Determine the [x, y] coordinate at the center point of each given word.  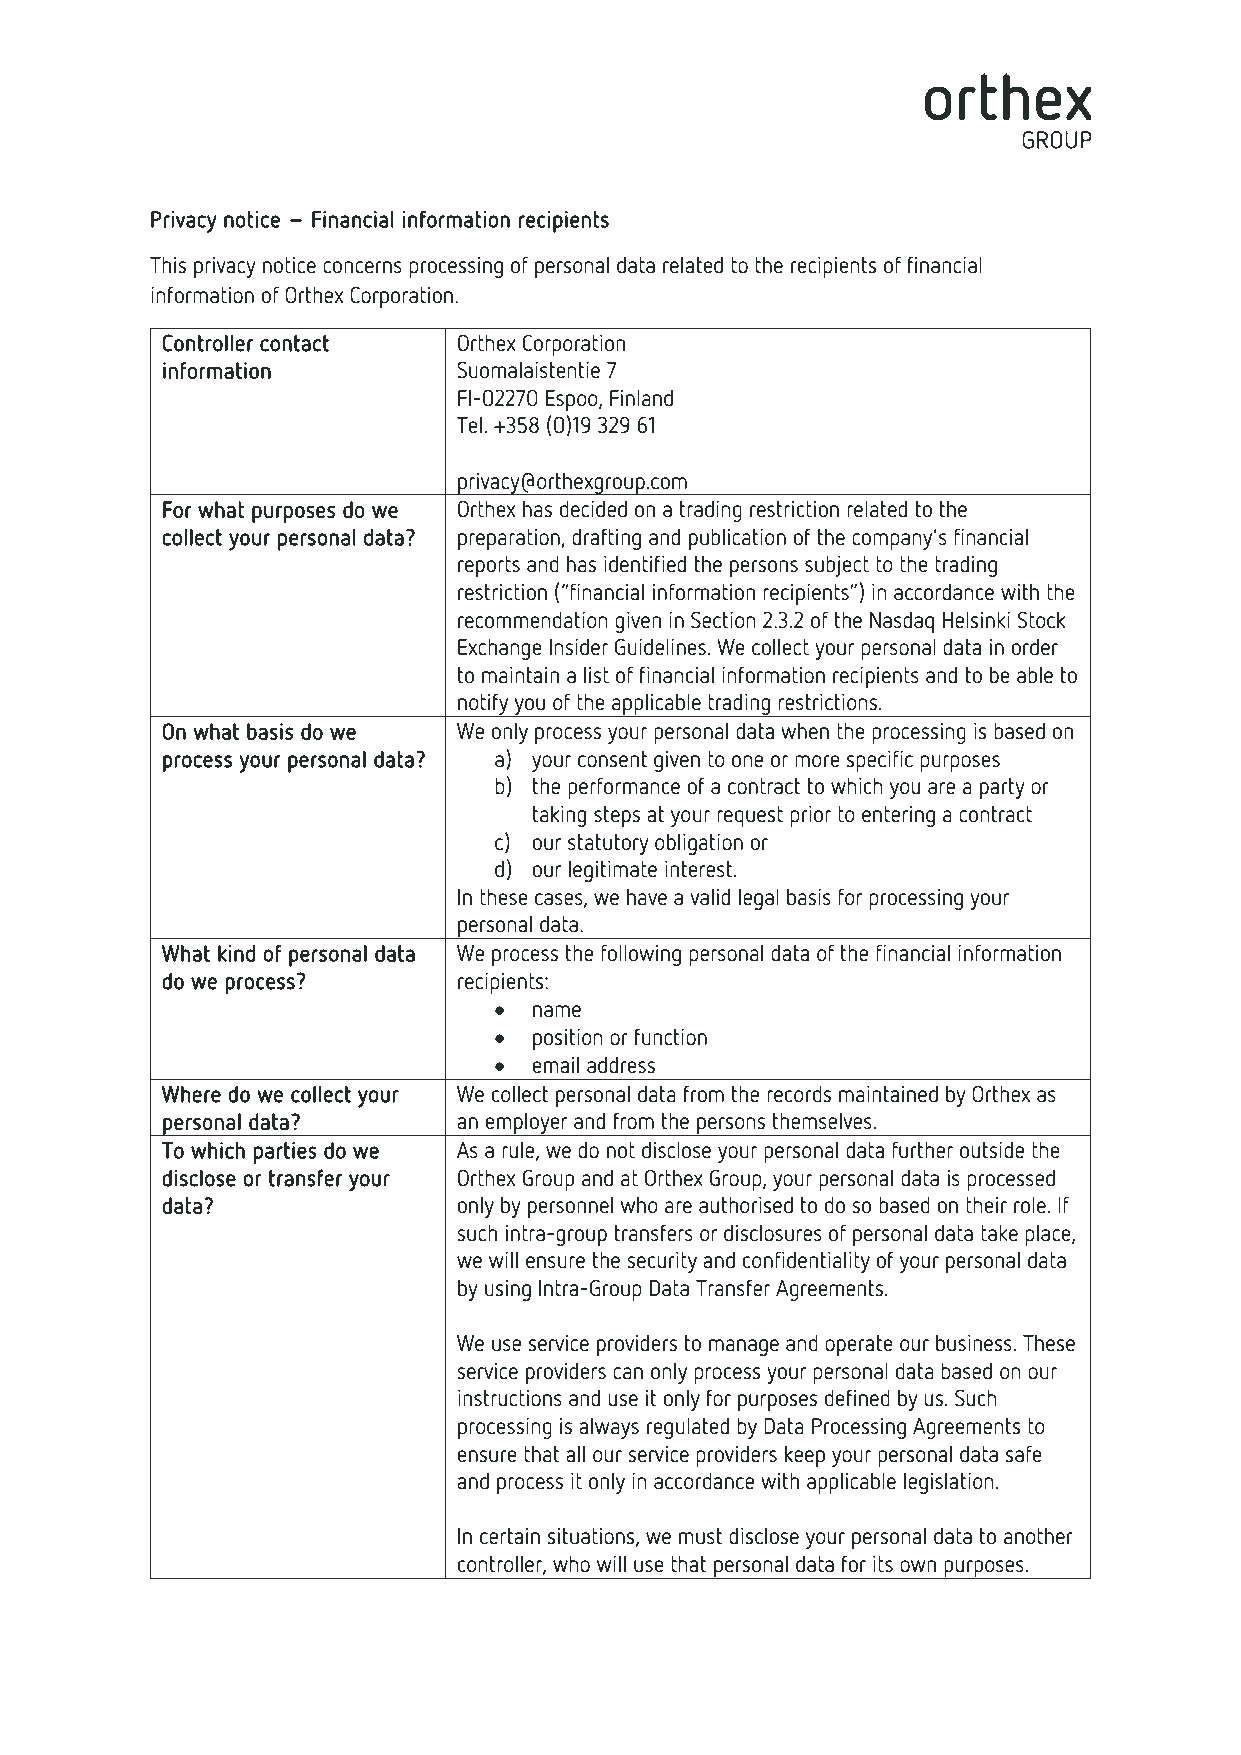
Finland [641, 398]
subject [837, 566]
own [918, 1566]
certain [510, 1536]
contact [294, 343]
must [700, 1536]
